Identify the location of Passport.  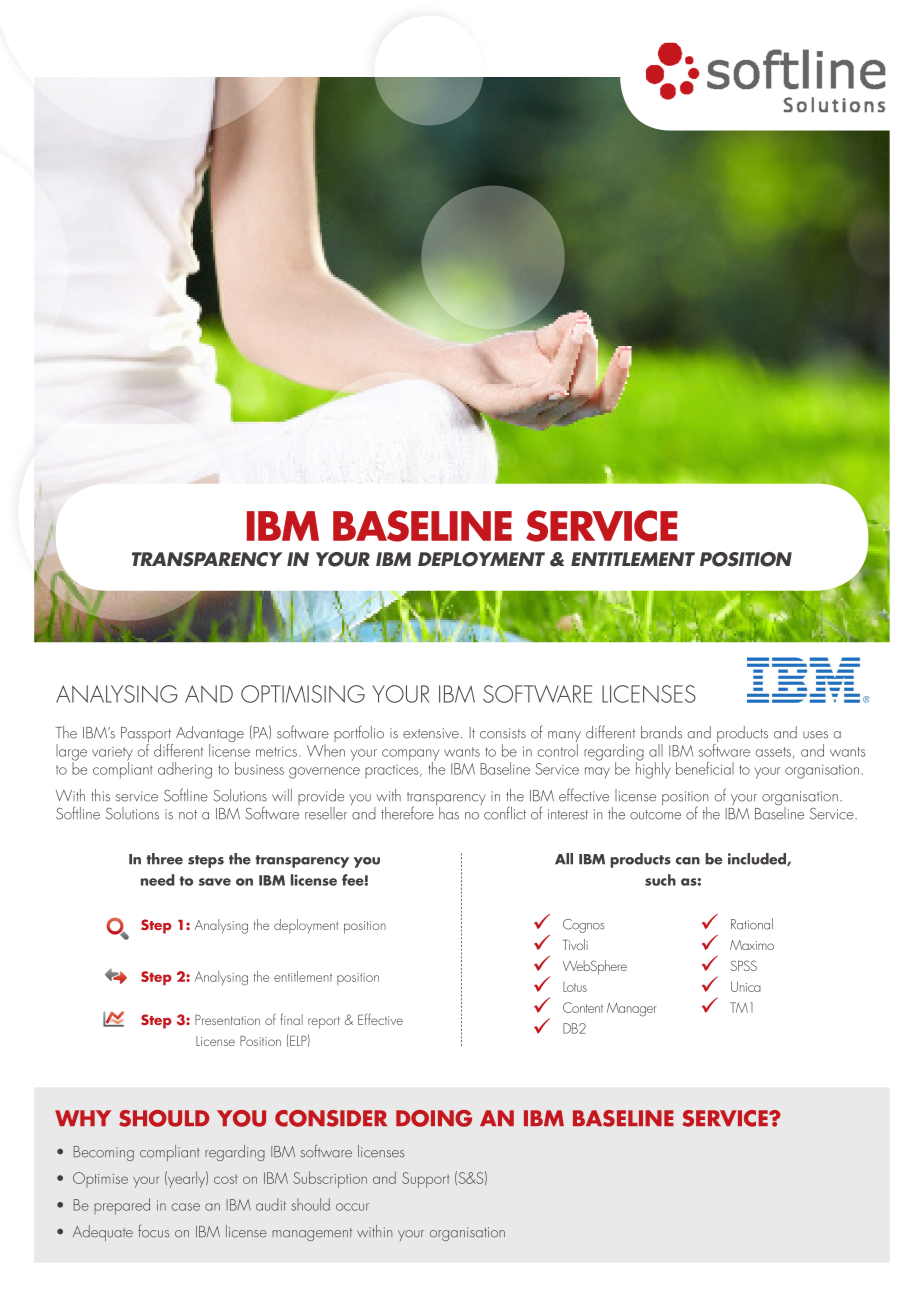
(147, 736).
